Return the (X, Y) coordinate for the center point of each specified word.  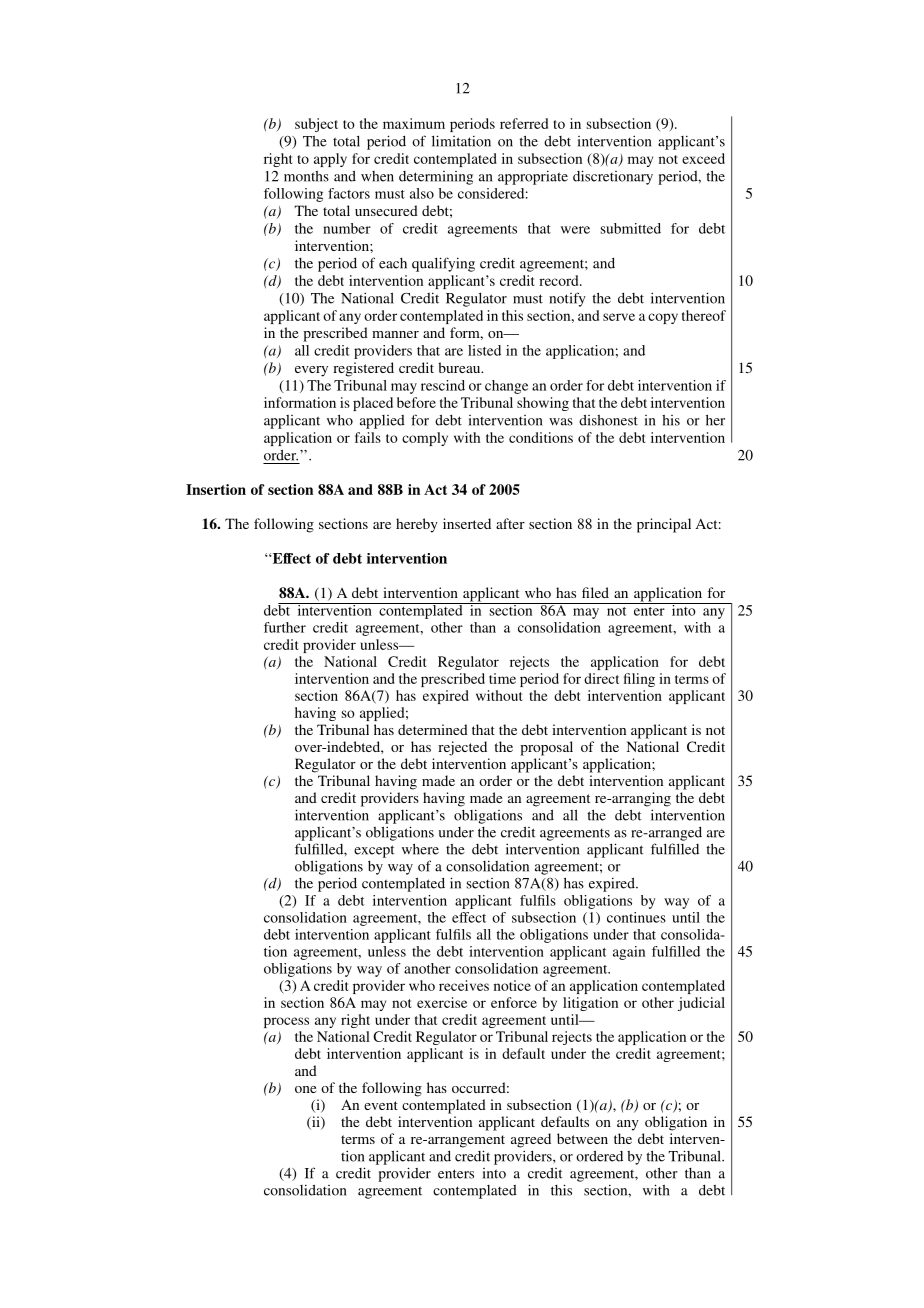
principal (664, 525)
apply (330, 160)
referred (524, 123)
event (381, 1105)
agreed (531, 1140)
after (510, 523)
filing (639, 680)
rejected (462, 748)
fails (368, 437)
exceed (703, 158)
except (374, 851)
